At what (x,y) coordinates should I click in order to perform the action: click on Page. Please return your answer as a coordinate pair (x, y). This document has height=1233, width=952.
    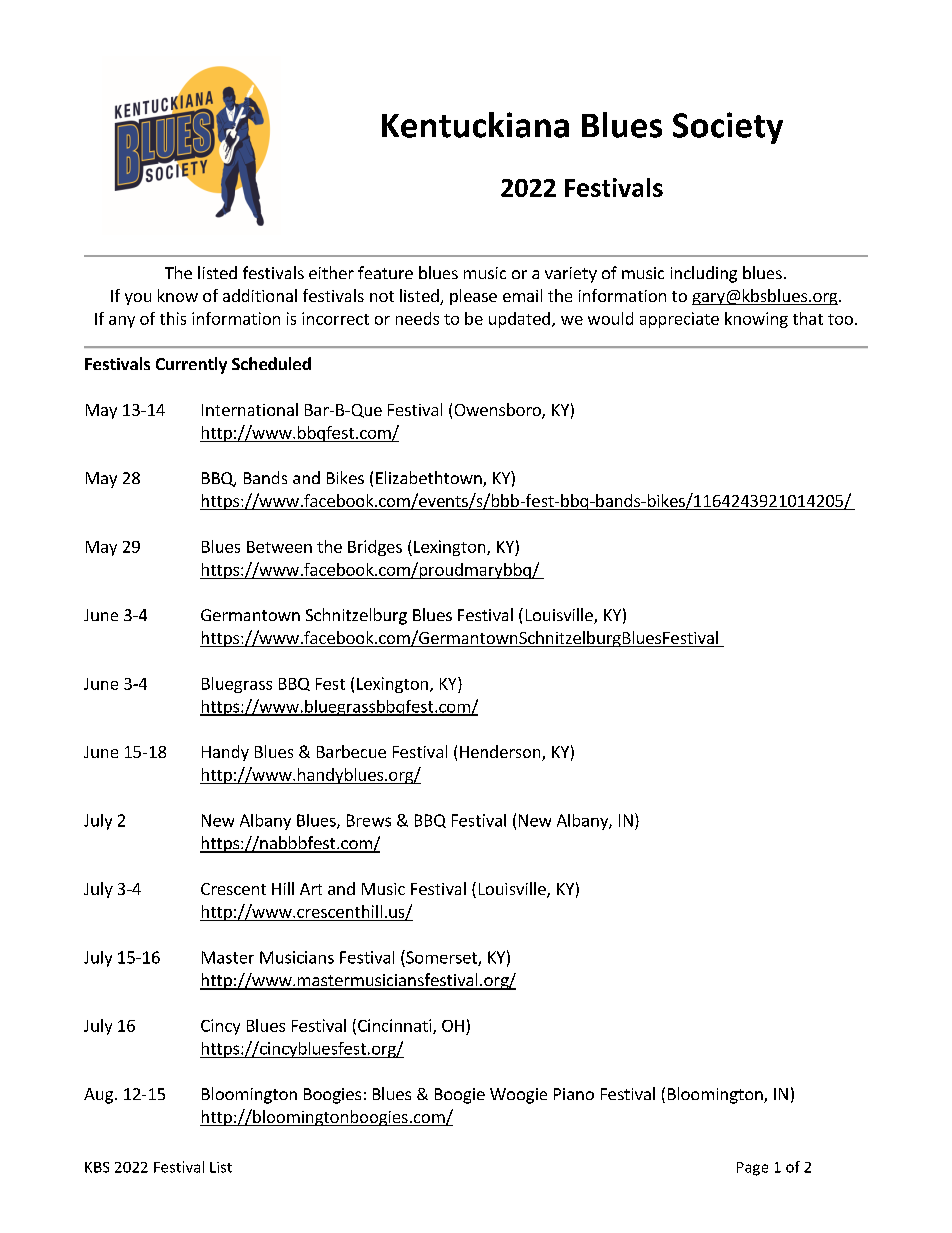
    Looking at the image, I should click on (752, 1169).
